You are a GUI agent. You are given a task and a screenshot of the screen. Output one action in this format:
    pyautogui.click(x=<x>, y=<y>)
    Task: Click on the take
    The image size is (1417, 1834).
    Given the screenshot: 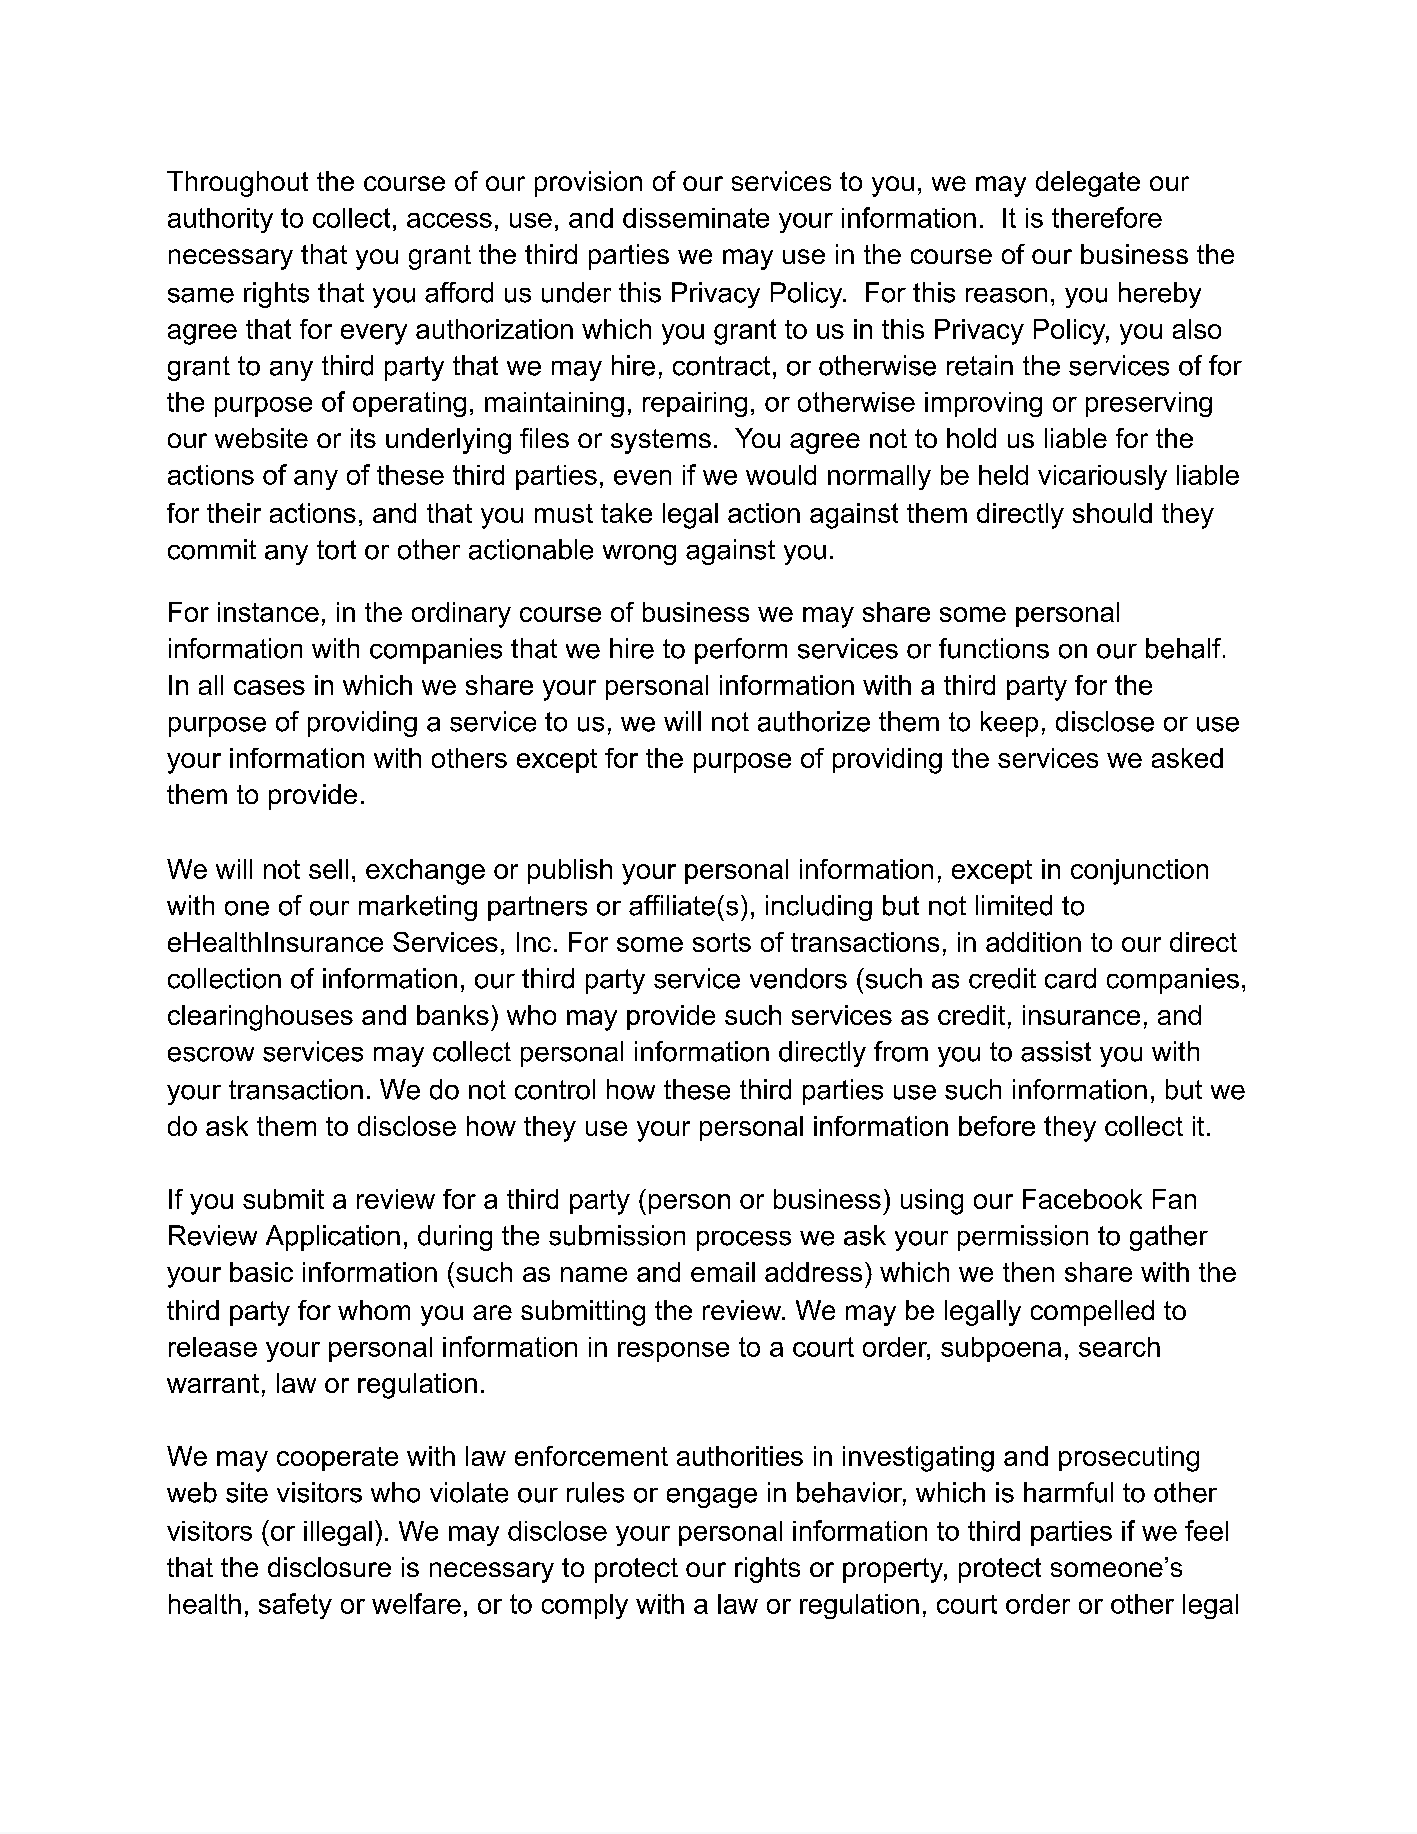 What is the action you would take?
    pyautogui.click(x=626, y=513)
